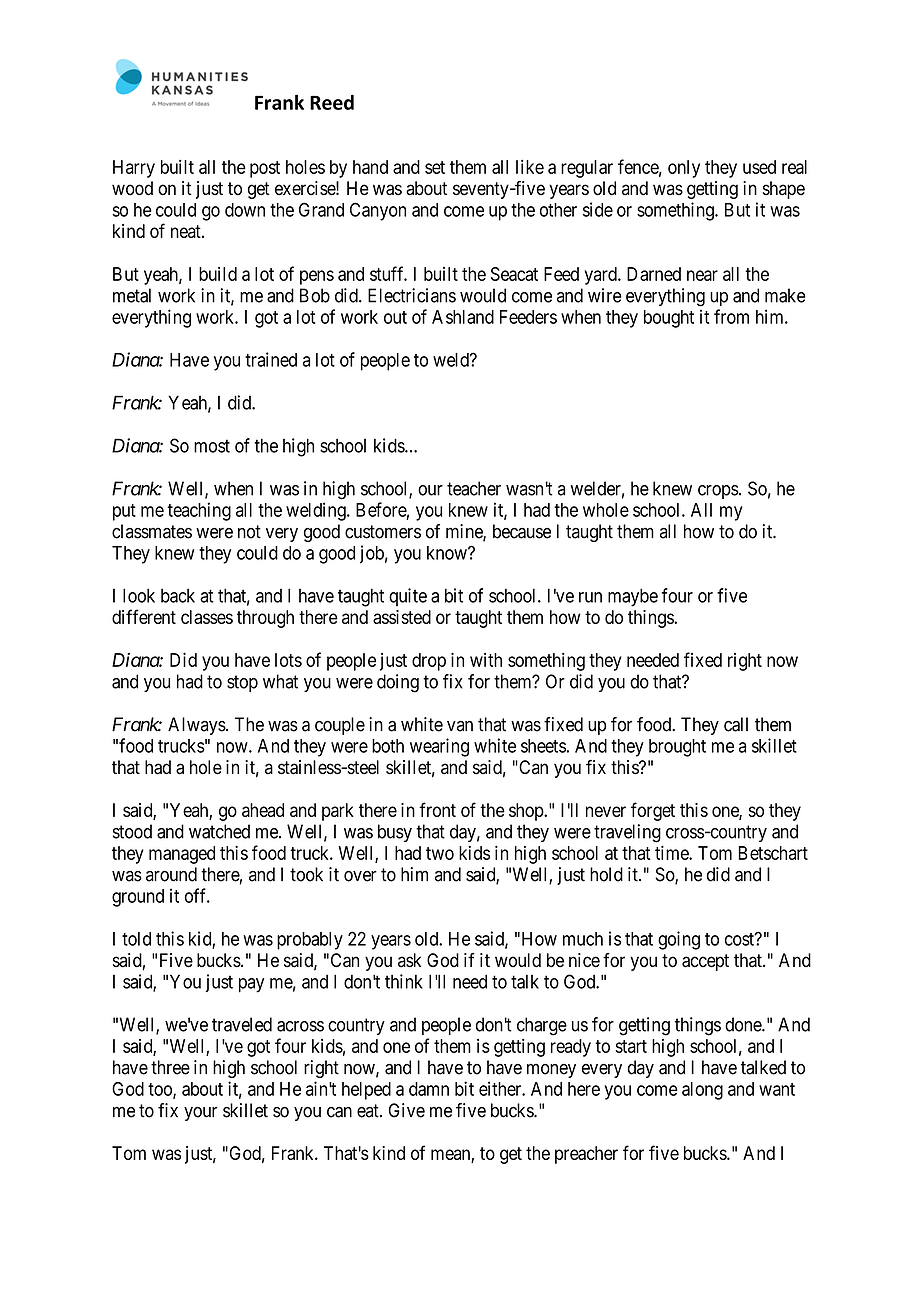 This image has width=924, height=1308. I want to click on with, so click(486, 660).
